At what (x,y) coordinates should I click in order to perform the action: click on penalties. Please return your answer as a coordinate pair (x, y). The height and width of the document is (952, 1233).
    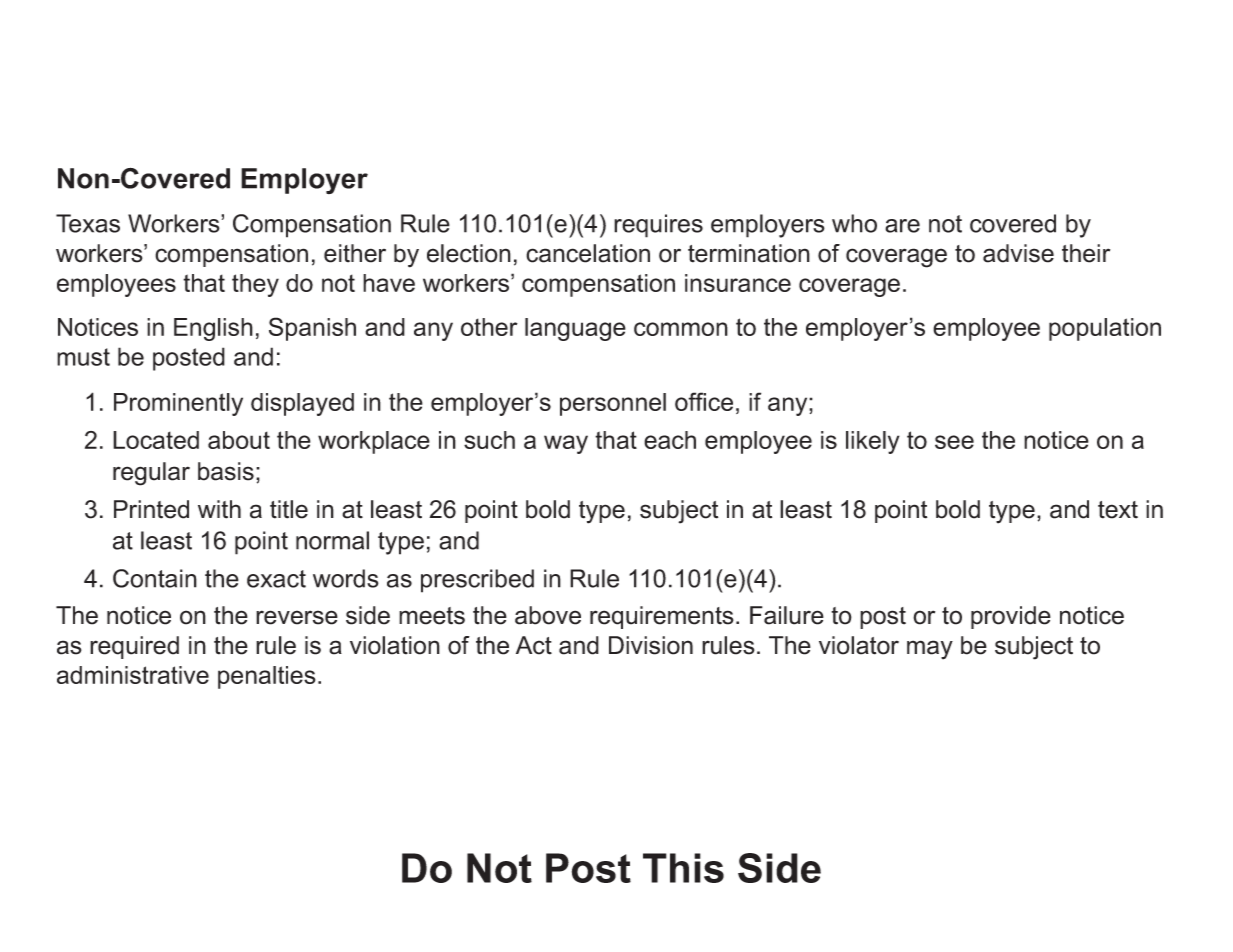
    Looking at the image, I should click on (267, 677).
